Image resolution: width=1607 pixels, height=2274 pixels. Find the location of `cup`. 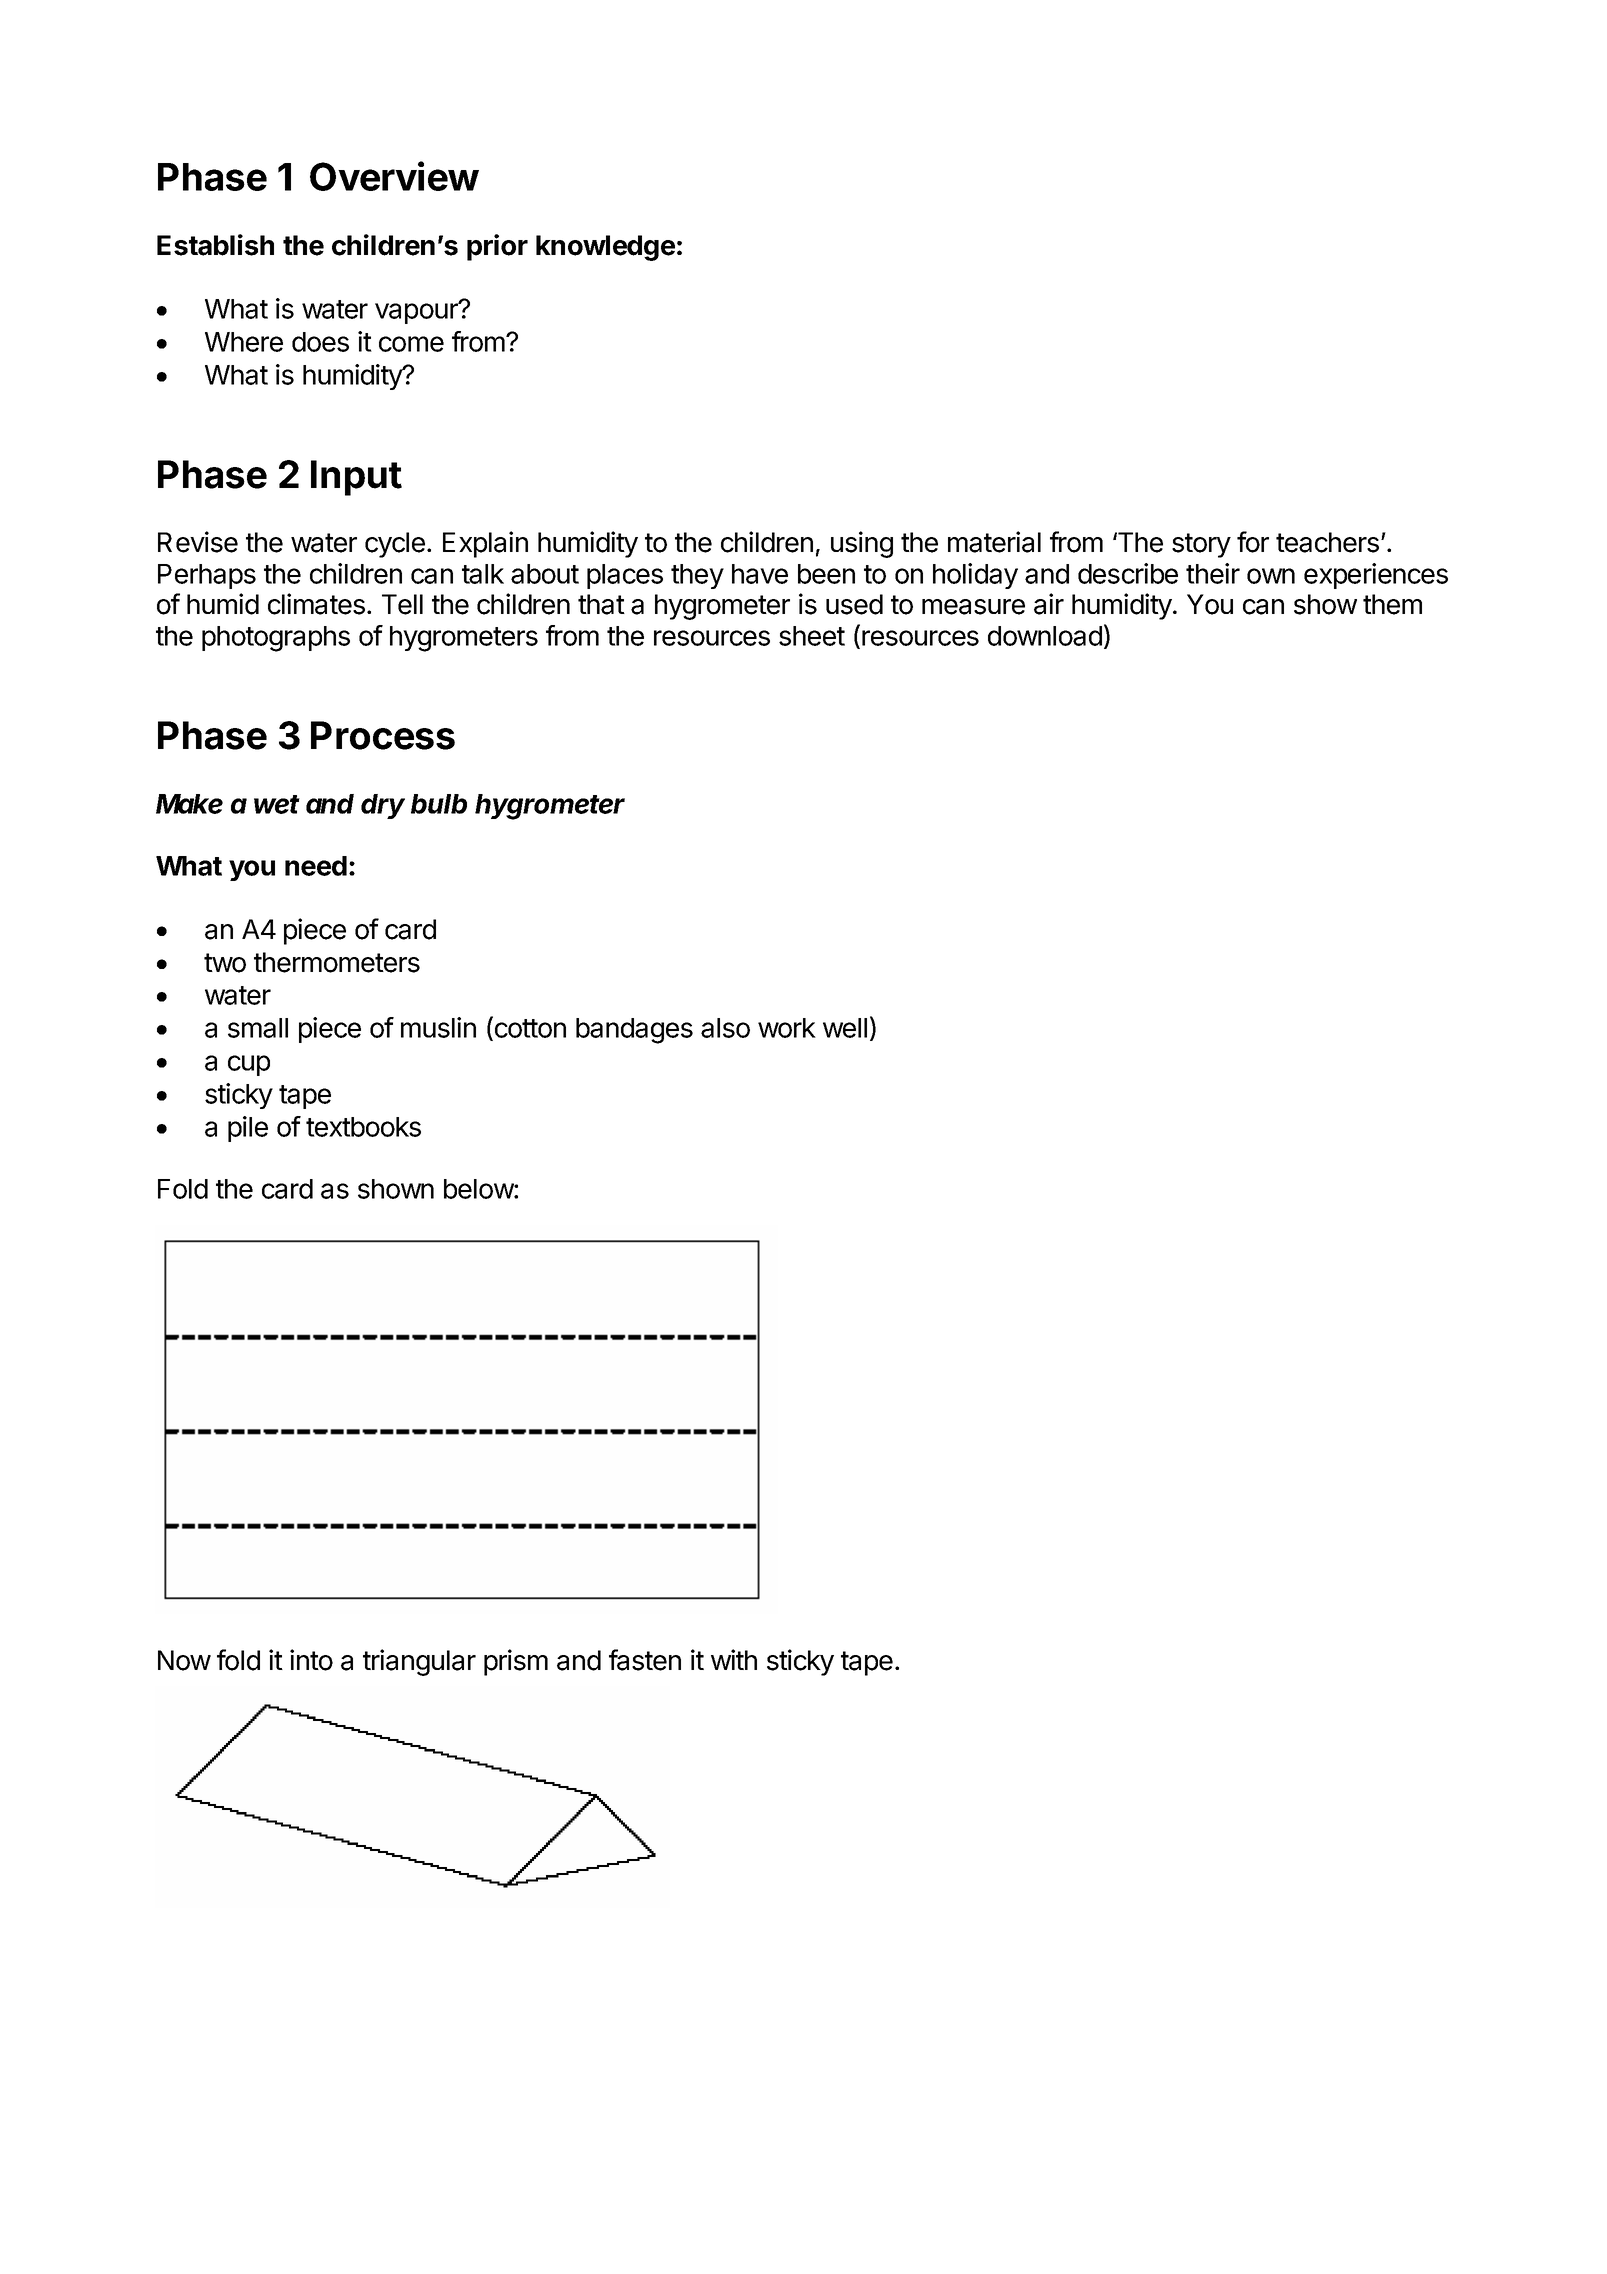

cup is located at coordinates (249, 1065).
